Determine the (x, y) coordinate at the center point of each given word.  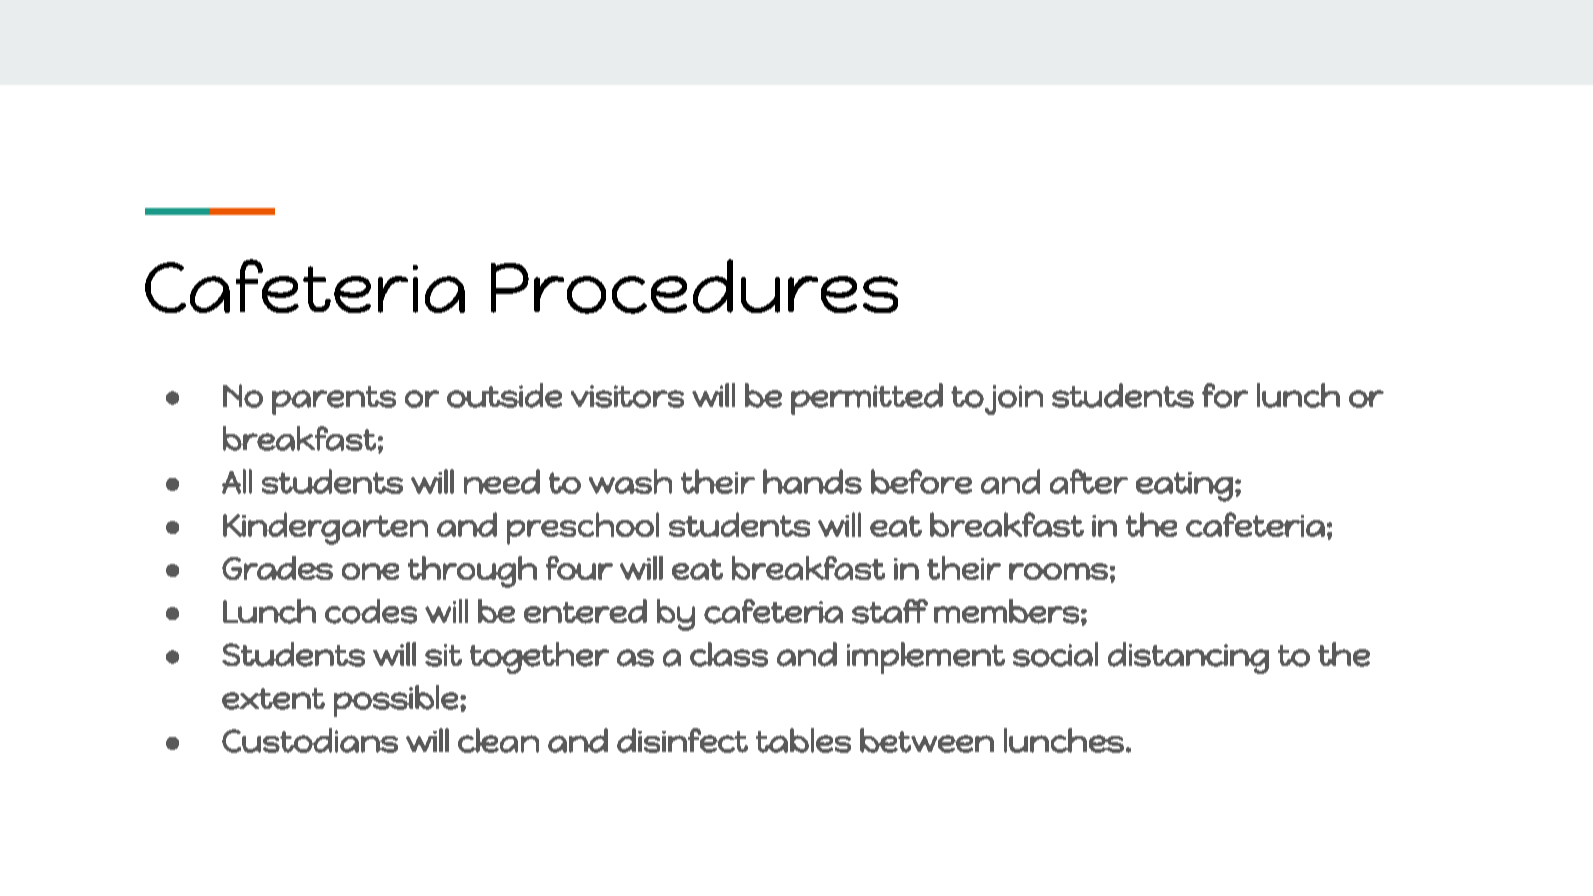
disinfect (682, 740)
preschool (583, 528)
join (1014, 400)
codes (371, 611)
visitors (627, 396)
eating (1184, 487)
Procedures (694, 286)
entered (585, 611)
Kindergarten (325, 528)
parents (334, 400)
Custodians (310, 740)
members (1006, 611)
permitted (867, 399)
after (1089, 481)
